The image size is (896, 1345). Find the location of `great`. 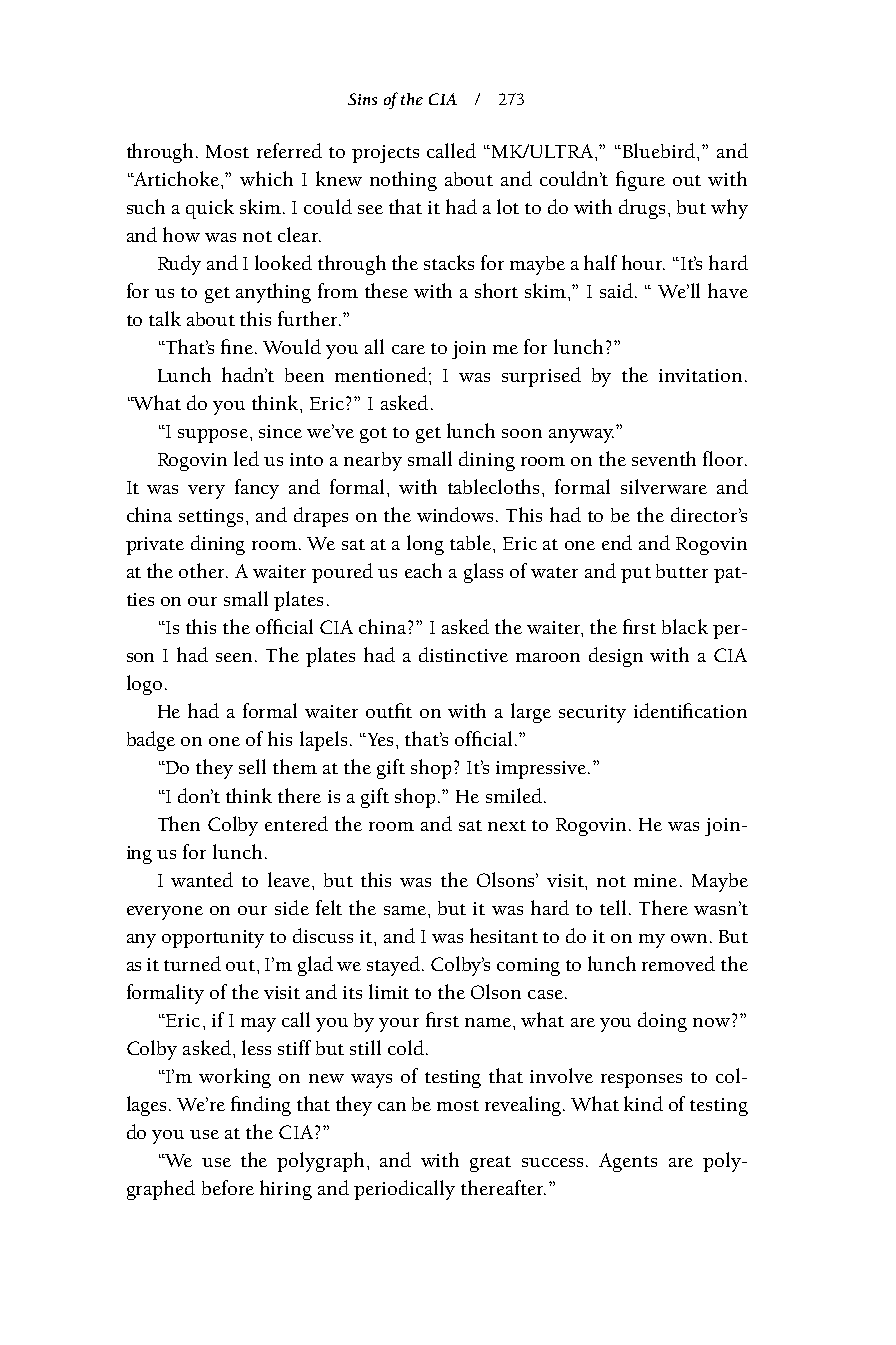

great is located at coordinates (490, 1164).
